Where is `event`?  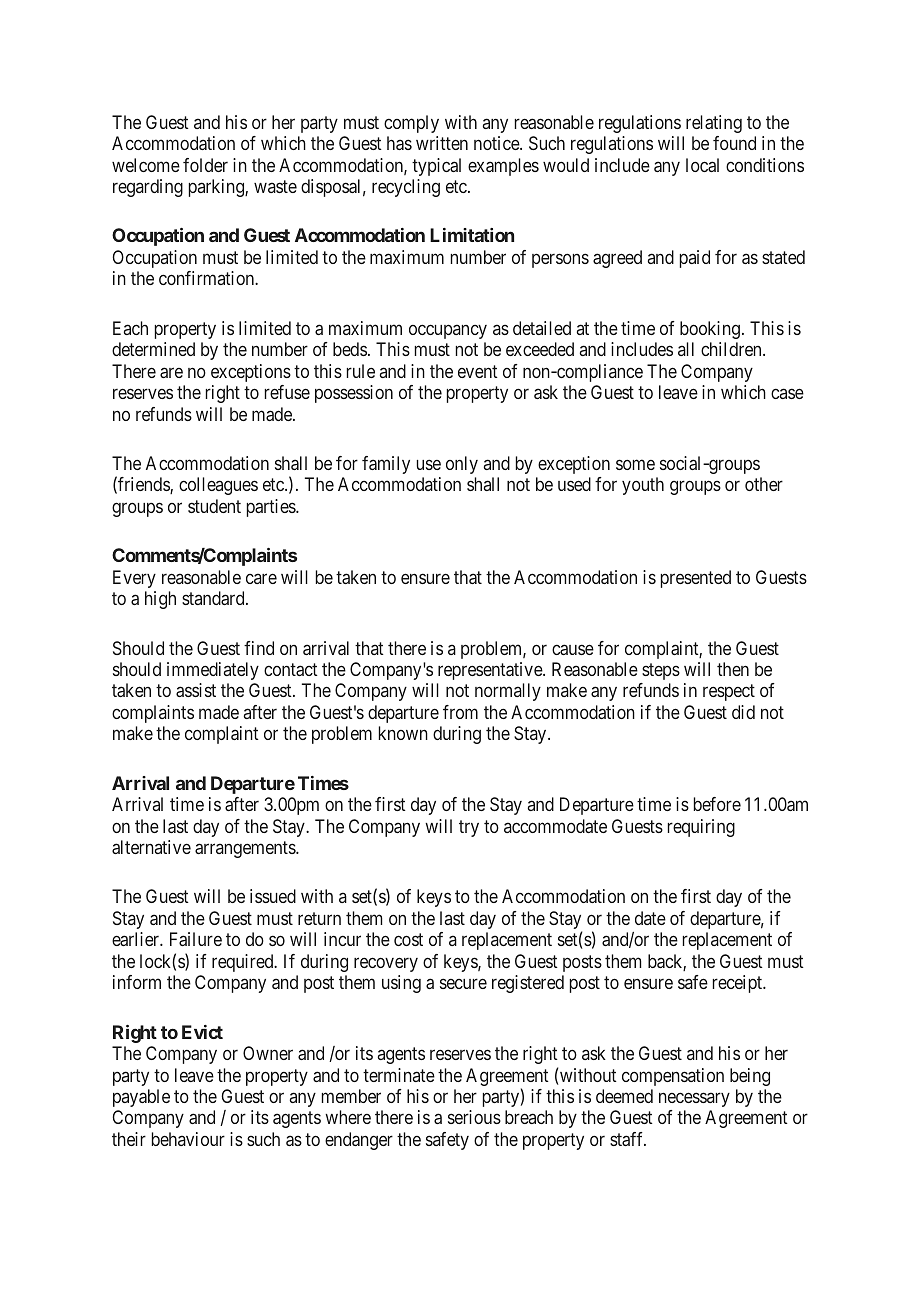 event is located at coordinates (478, 371).
